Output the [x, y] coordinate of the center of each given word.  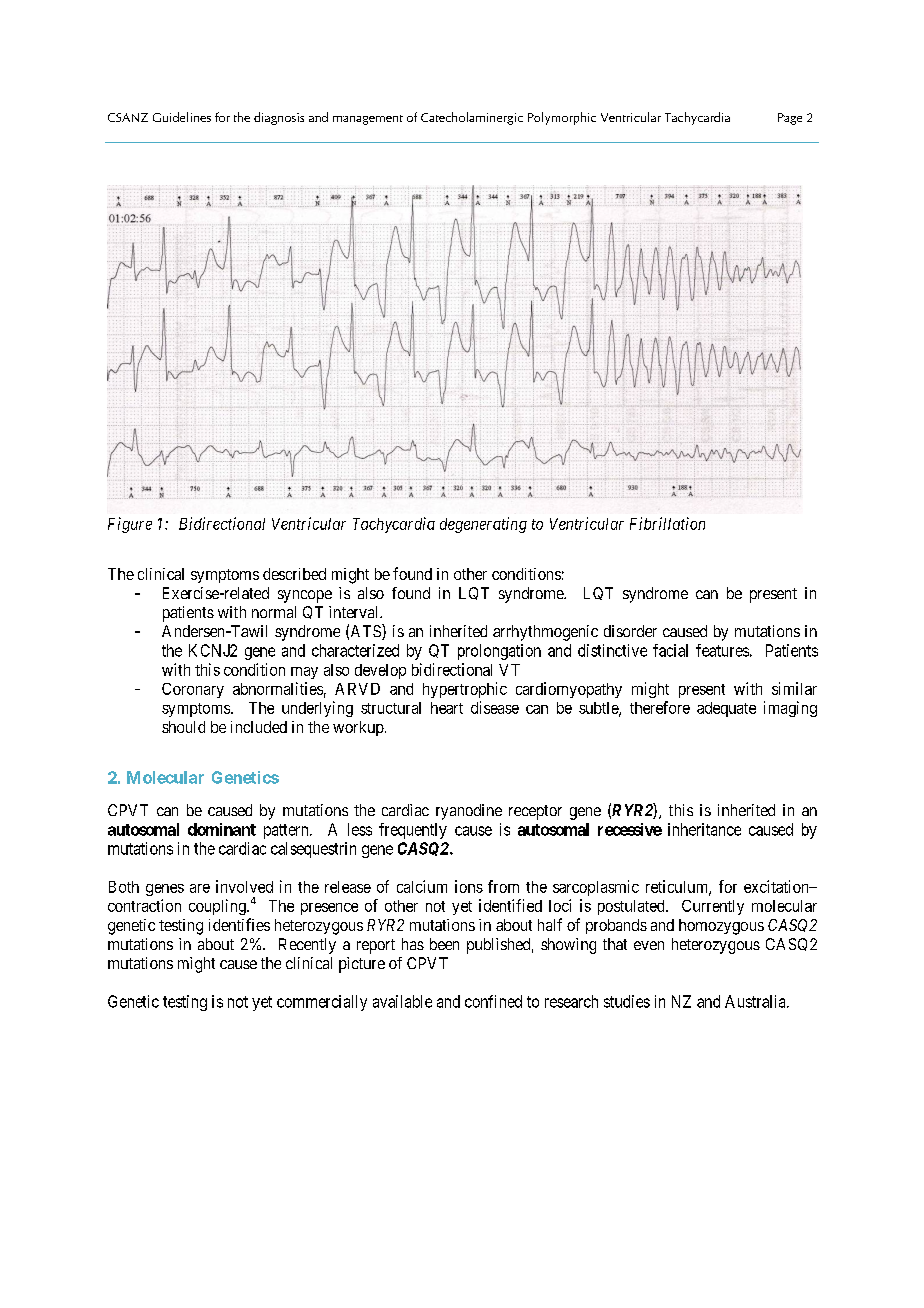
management [368, 120]
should [183, 727]
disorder [630, 631]
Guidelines [182, 117]
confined [493, 1001]
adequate [726, 709]
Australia [756, 1001]
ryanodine [469, 812]
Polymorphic [562, 118]
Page [790, 119]
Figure [130, 525]
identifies [239, 924]
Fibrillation [667, 523]
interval [355, 612]
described [294, 574]
